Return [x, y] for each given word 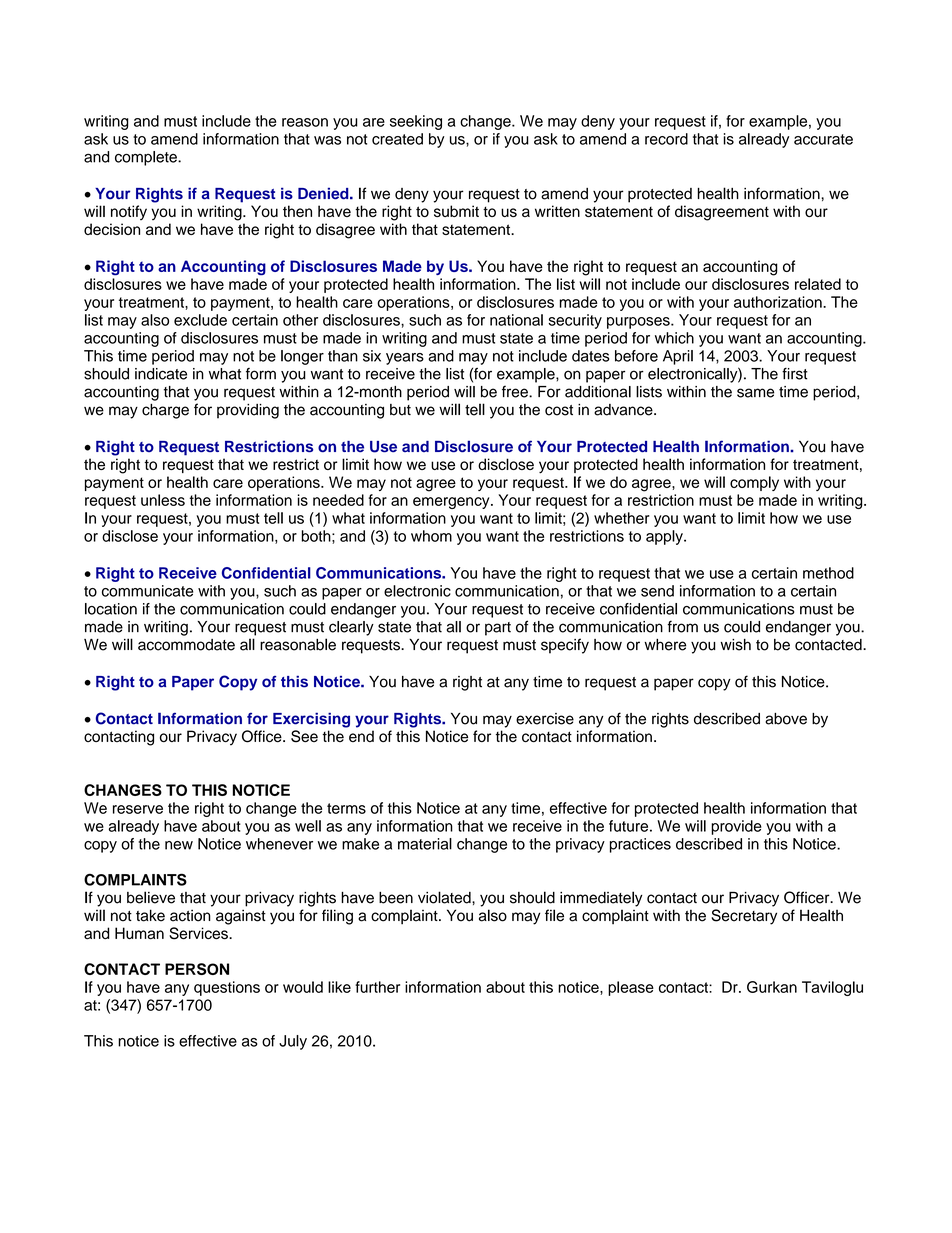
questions [227, 988]
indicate [161, 374]
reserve [138, 809]
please [631, 988]
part [498, 629]
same [755, 393]
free [516, 391]
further [377, 987]
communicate [147, 591]
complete [147, 158]
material [425, 844]
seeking [416, 122]
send [657, 591]
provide [736, 827]
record [666, 139]
